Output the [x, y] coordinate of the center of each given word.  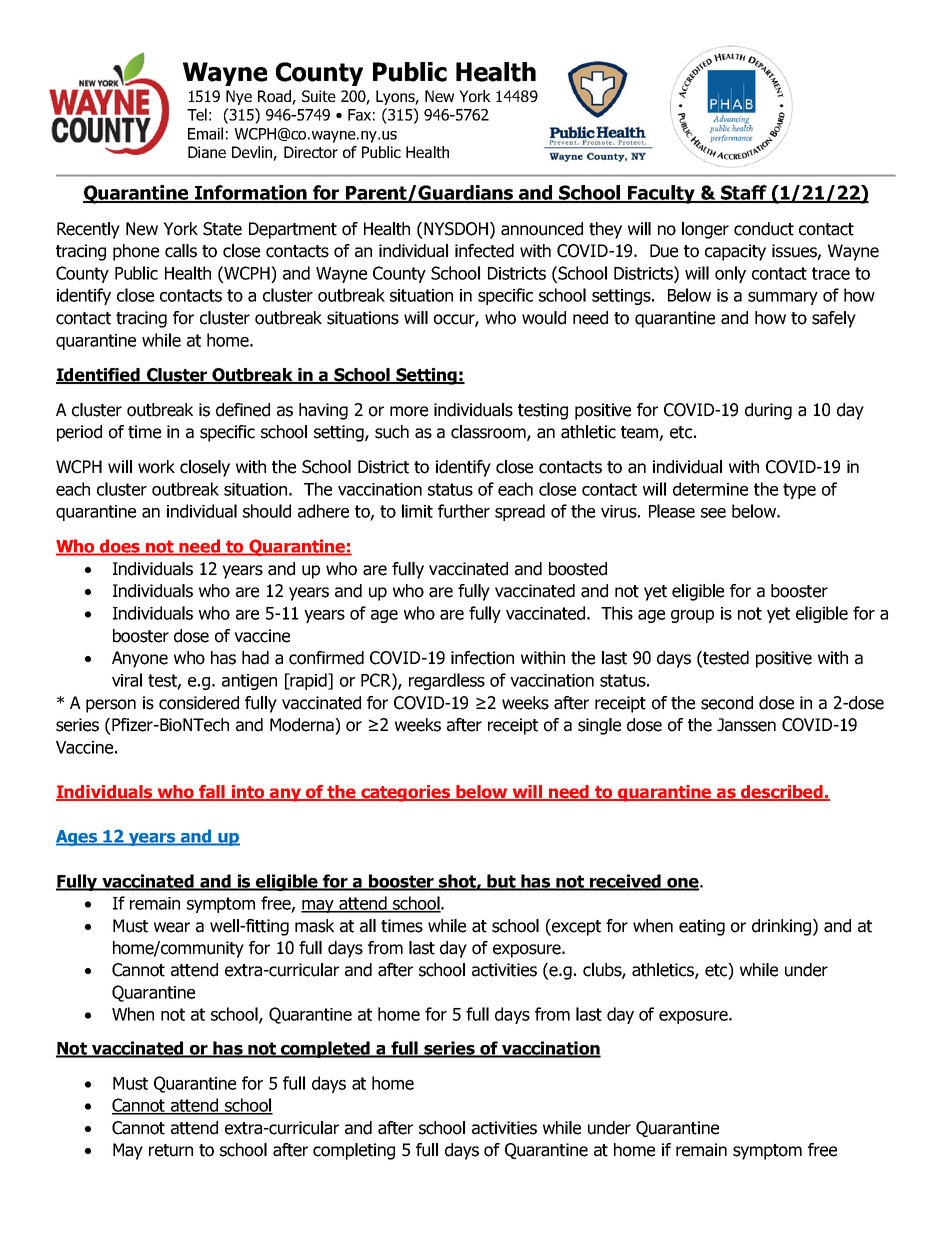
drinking [783, 927]
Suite [319, 96]
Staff [744, 193]
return [171, 1150]
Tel [197, 114]
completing [354, 1151]
